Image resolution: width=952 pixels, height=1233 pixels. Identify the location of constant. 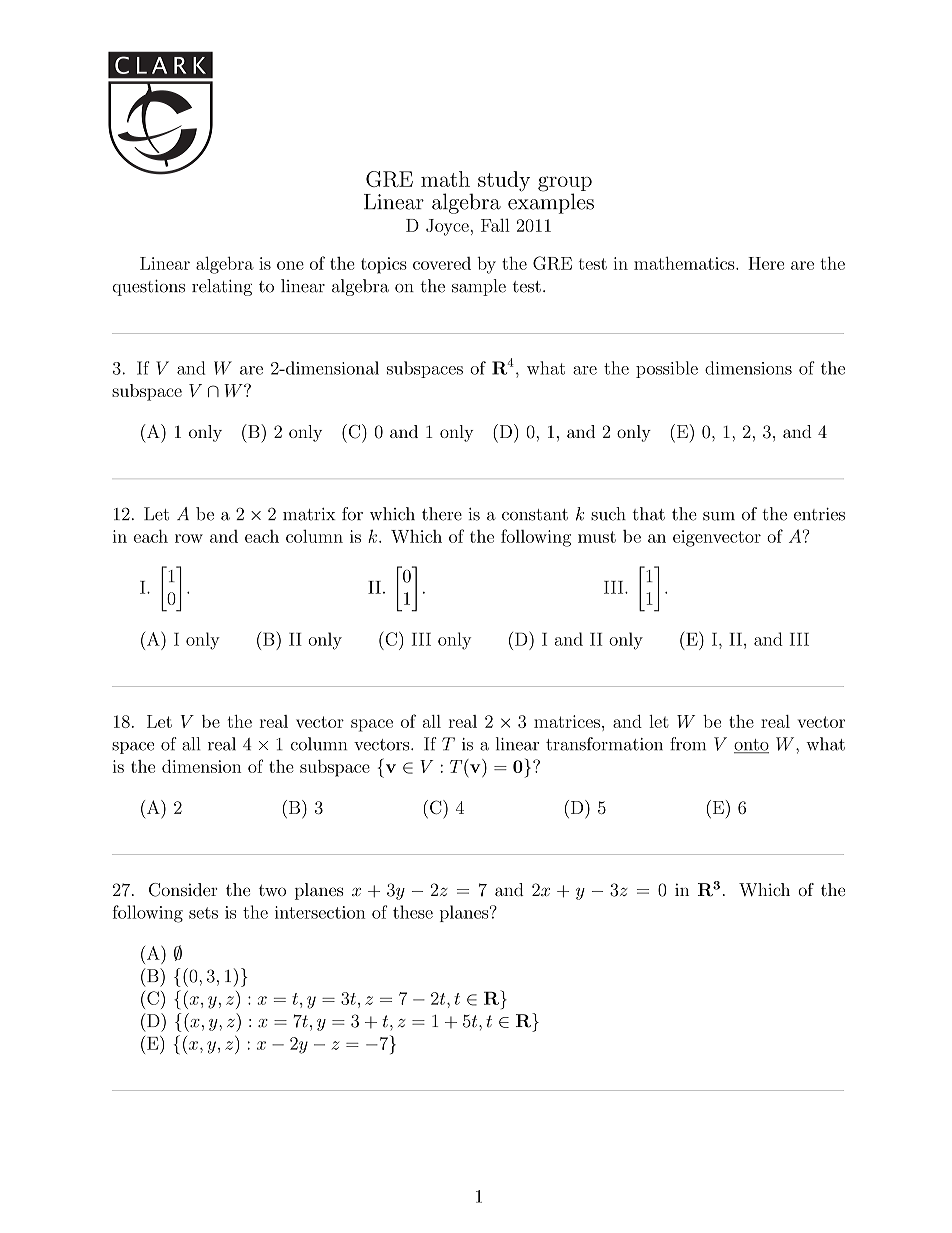
(535, 515).
